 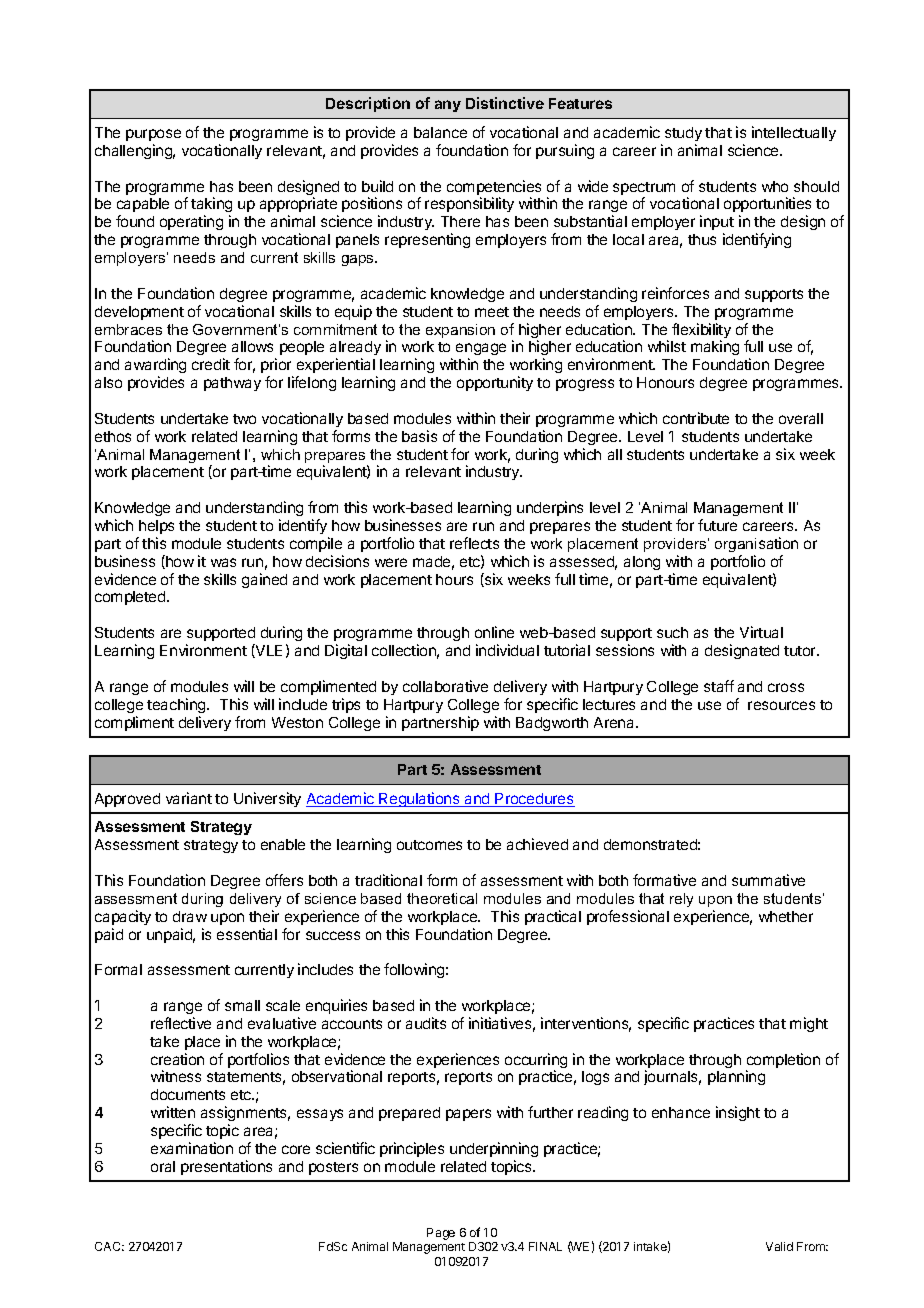 I want to click on draw, so click(x=190, y=916).
